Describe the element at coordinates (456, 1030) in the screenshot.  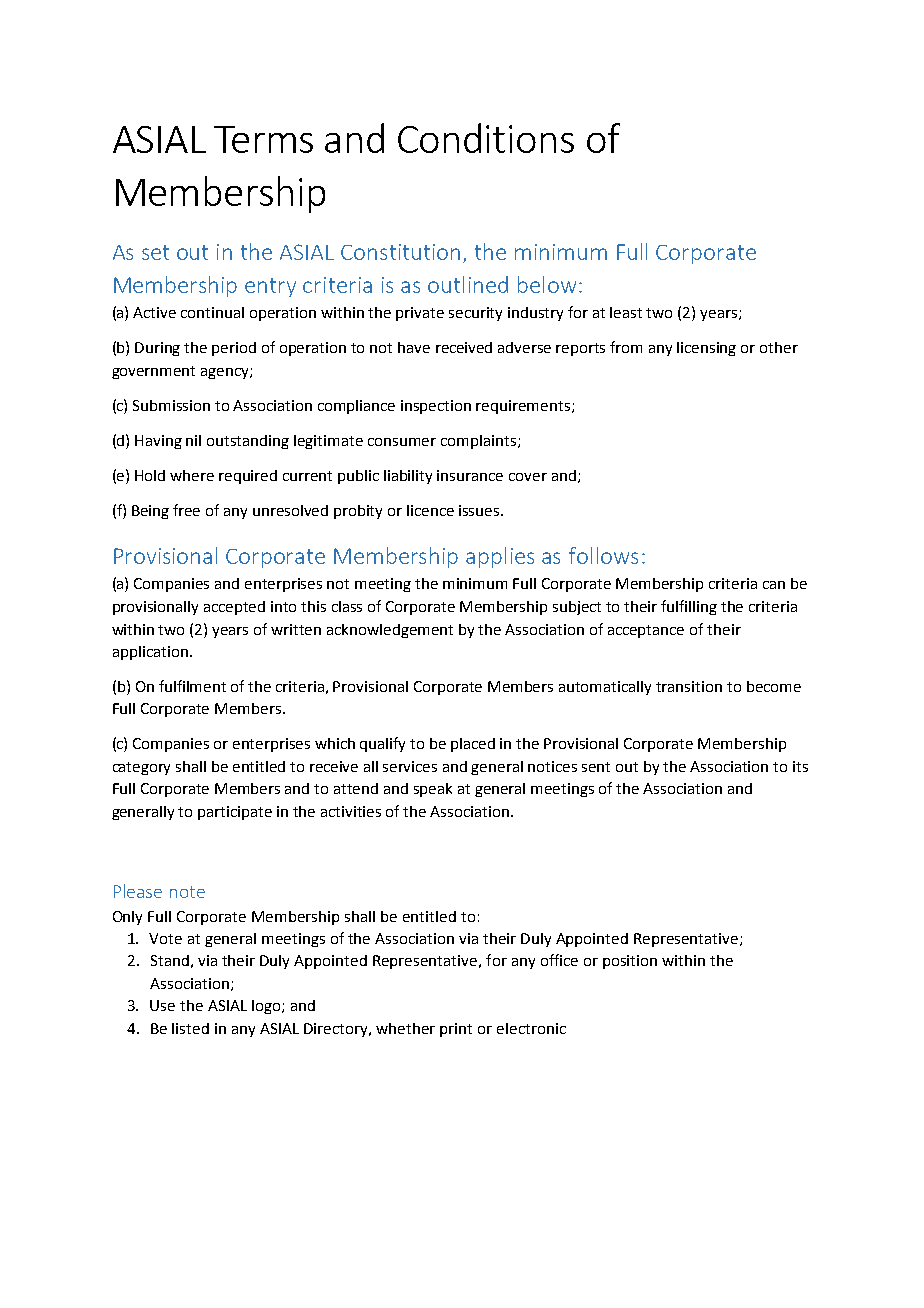
I see `print` at that location.
